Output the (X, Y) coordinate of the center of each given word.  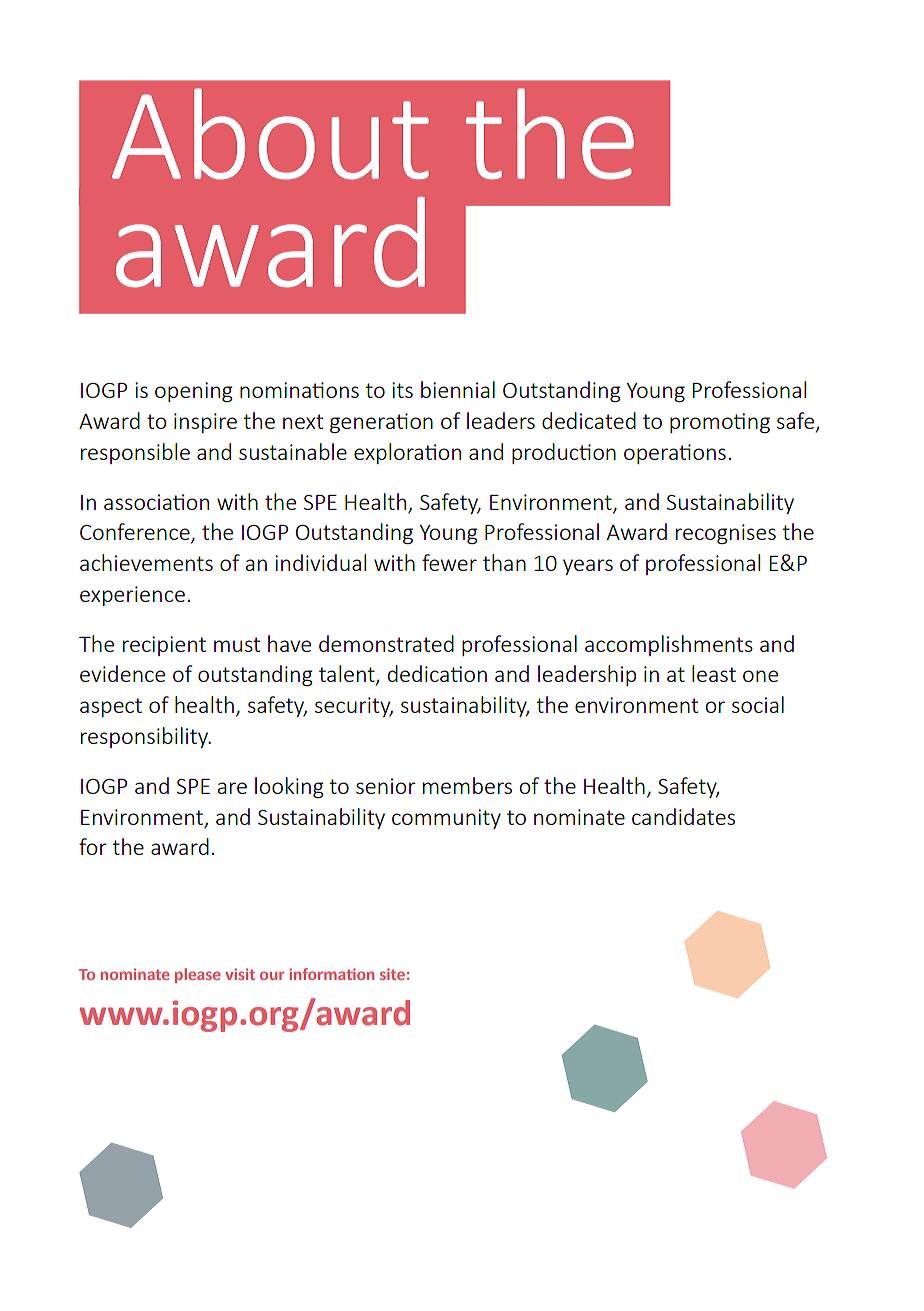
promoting (720, 423)
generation (381, 423)
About (270, 134)
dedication (437, 673)
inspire (205, 423)
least (714, 673)
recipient (164, 646)
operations (675, 454)
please (197, 975)
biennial (458, 389)
